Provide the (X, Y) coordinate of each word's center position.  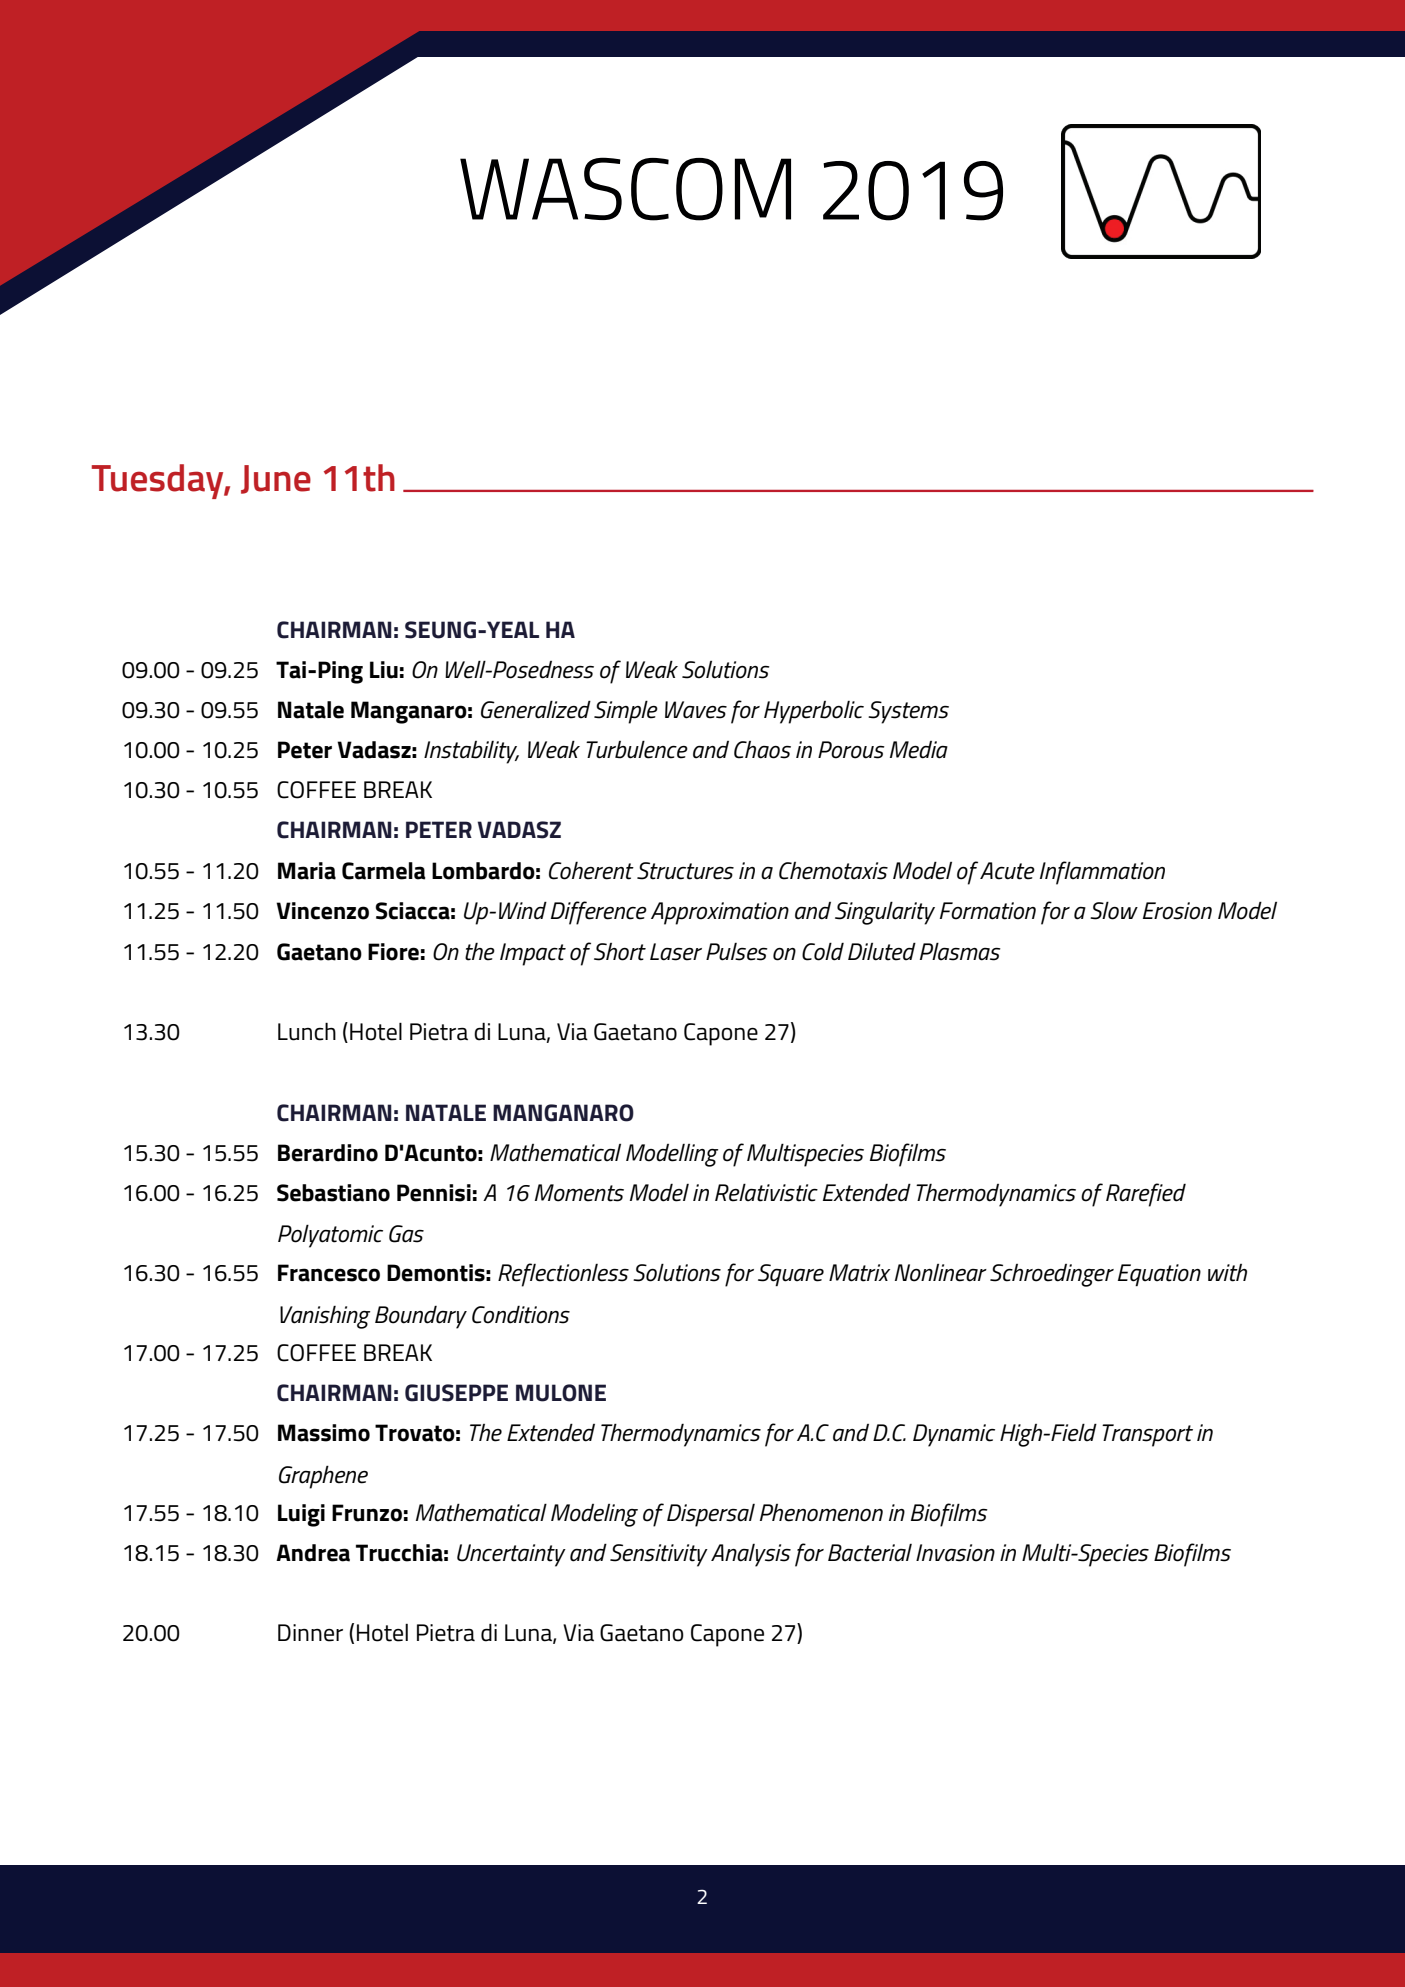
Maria (307, 871)
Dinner (310, 1633)
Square (791, 1275)
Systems (908, 712)
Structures (685, 871)
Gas (406, 1234)
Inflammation (1102, 873)
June (276, 479)
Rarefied (1146, 1195)
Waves (696, 710)
